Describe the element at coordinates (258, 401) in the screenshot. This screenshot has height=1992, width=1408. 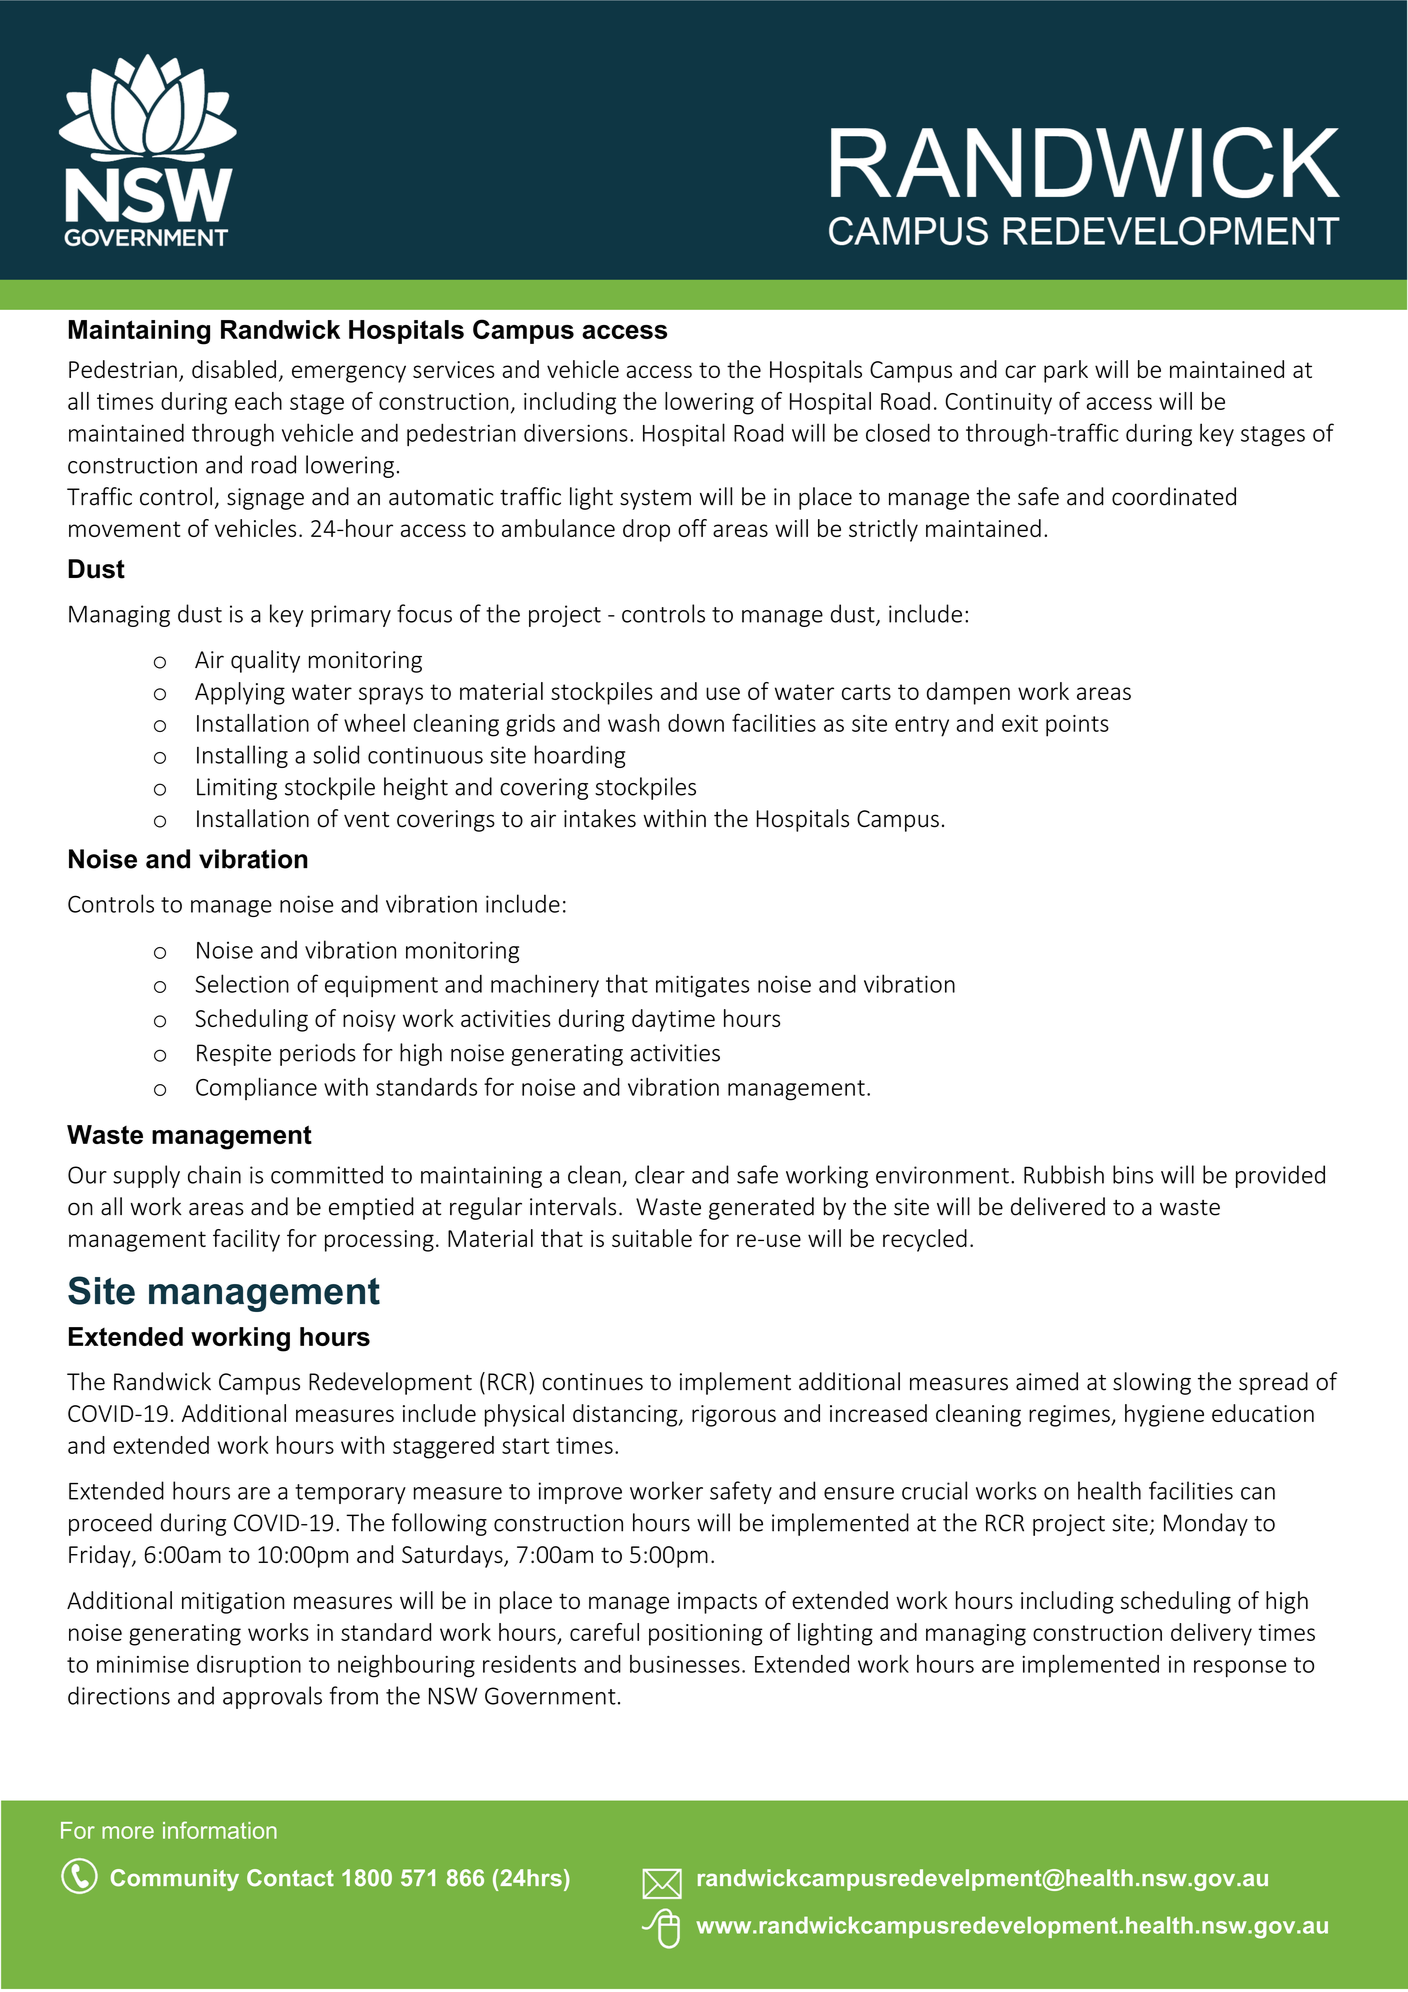
I see `each` at that location.
